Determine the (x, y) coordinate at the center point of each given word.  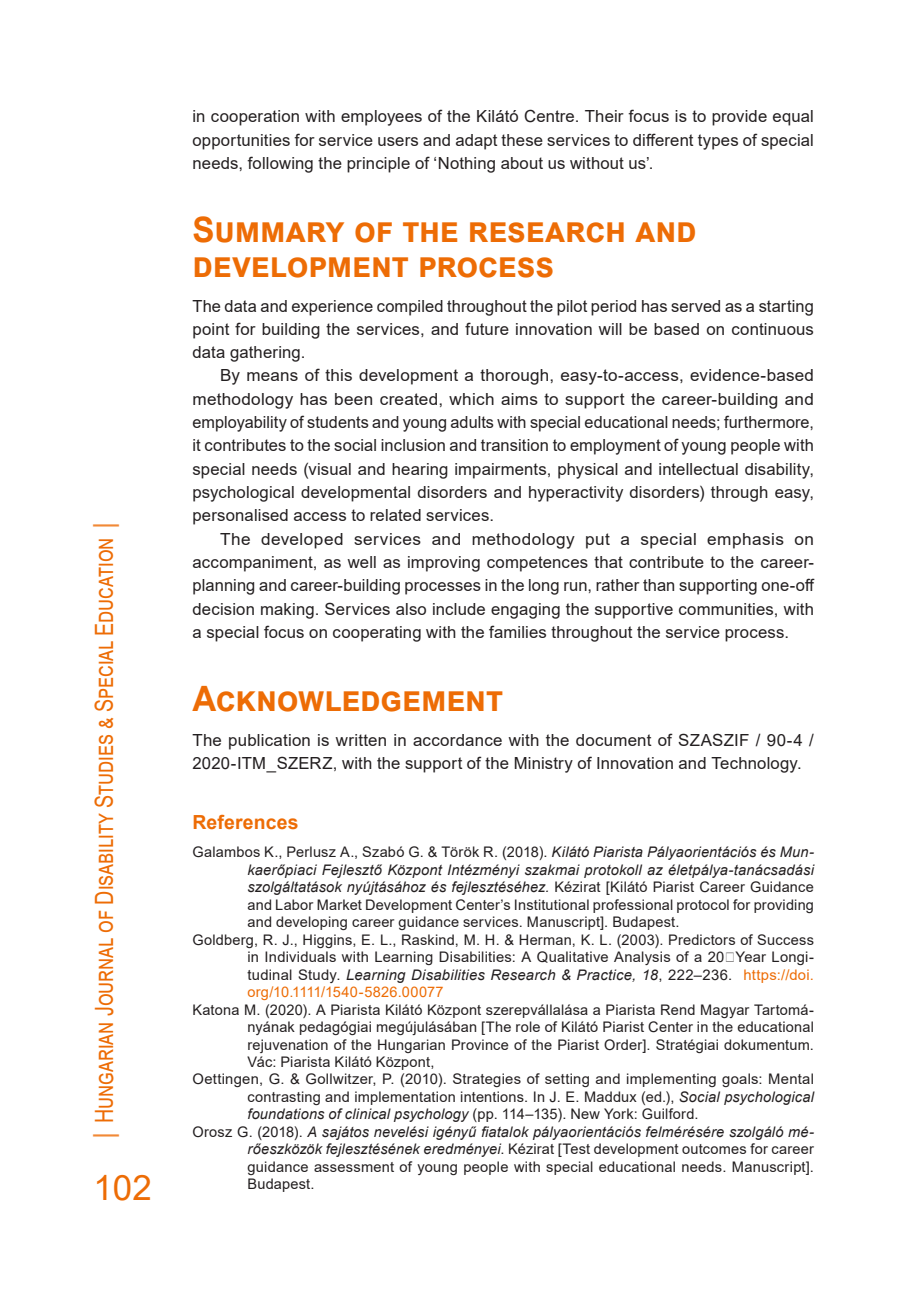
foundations (286, 1114)
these (522, 140)
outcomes (714, 1149)
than (658, 585)
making (287, 611)
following (280, 164)
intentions (493, 1096)
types (718, 142)
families (517, 631)
